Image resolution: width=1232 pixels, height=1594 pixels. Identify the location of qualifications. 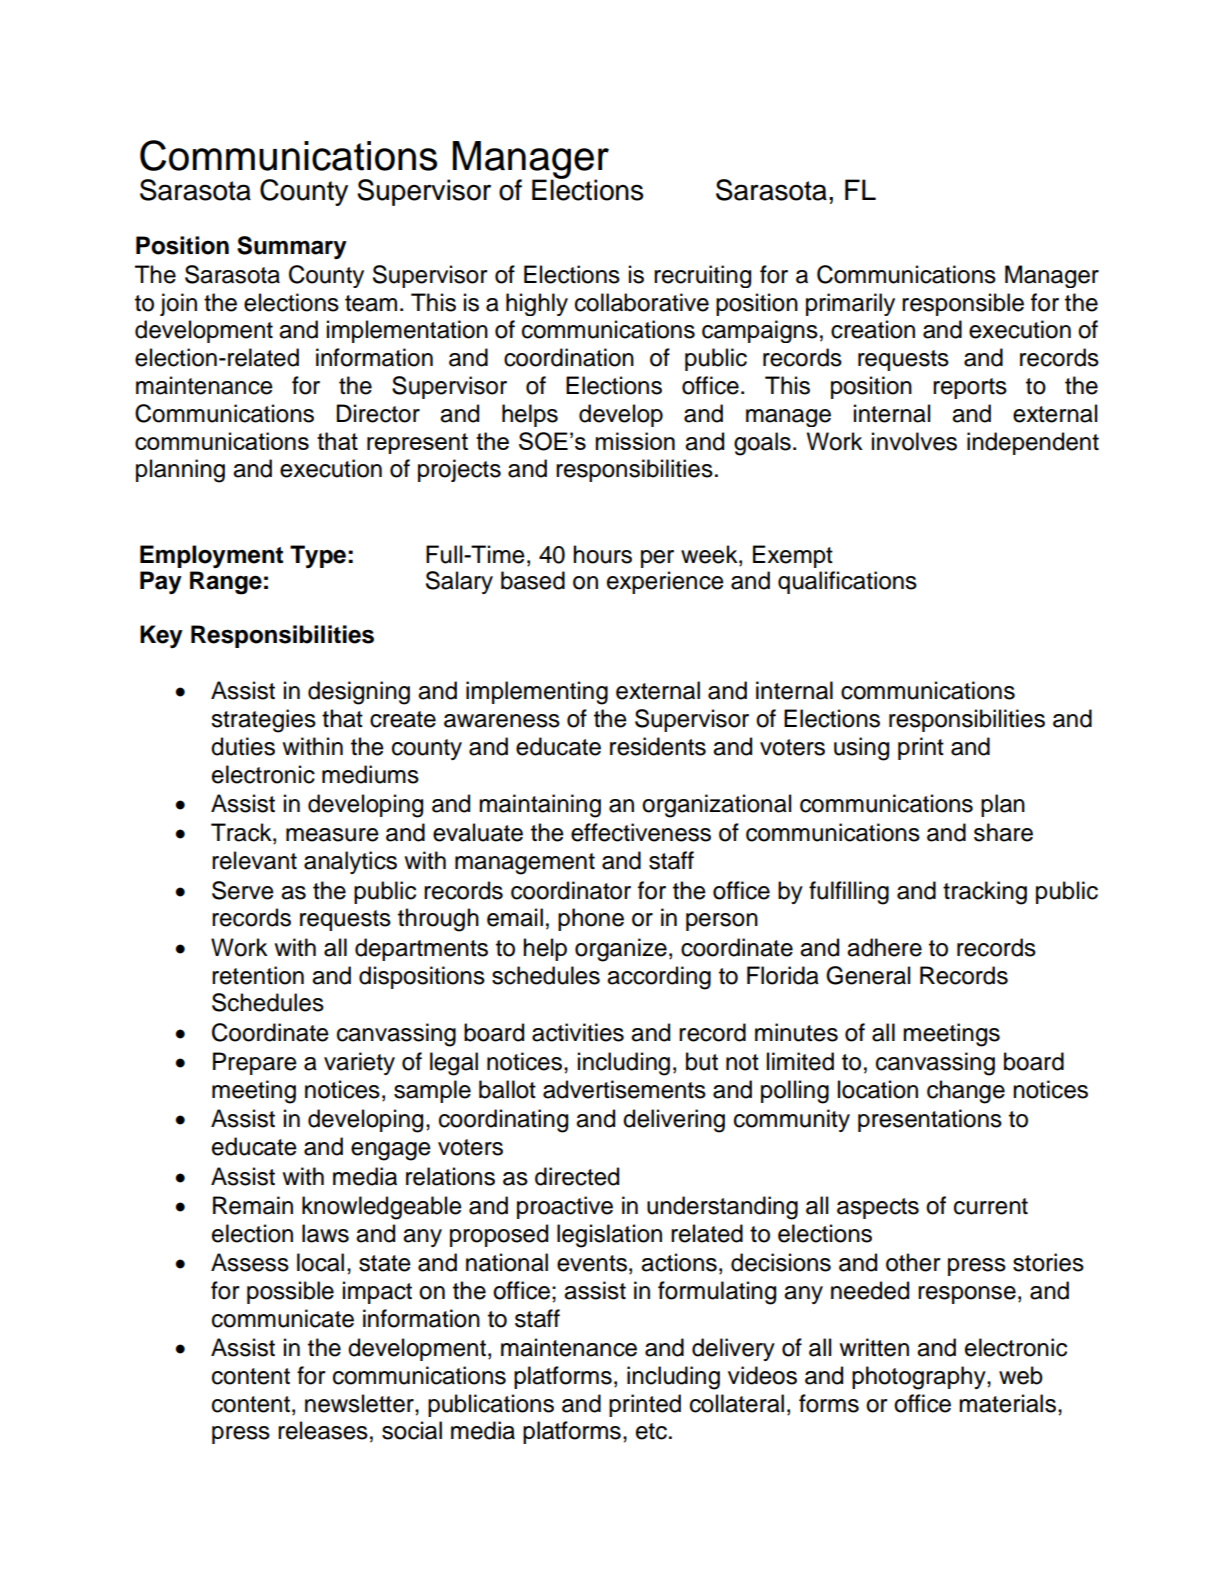
(847, 582).
